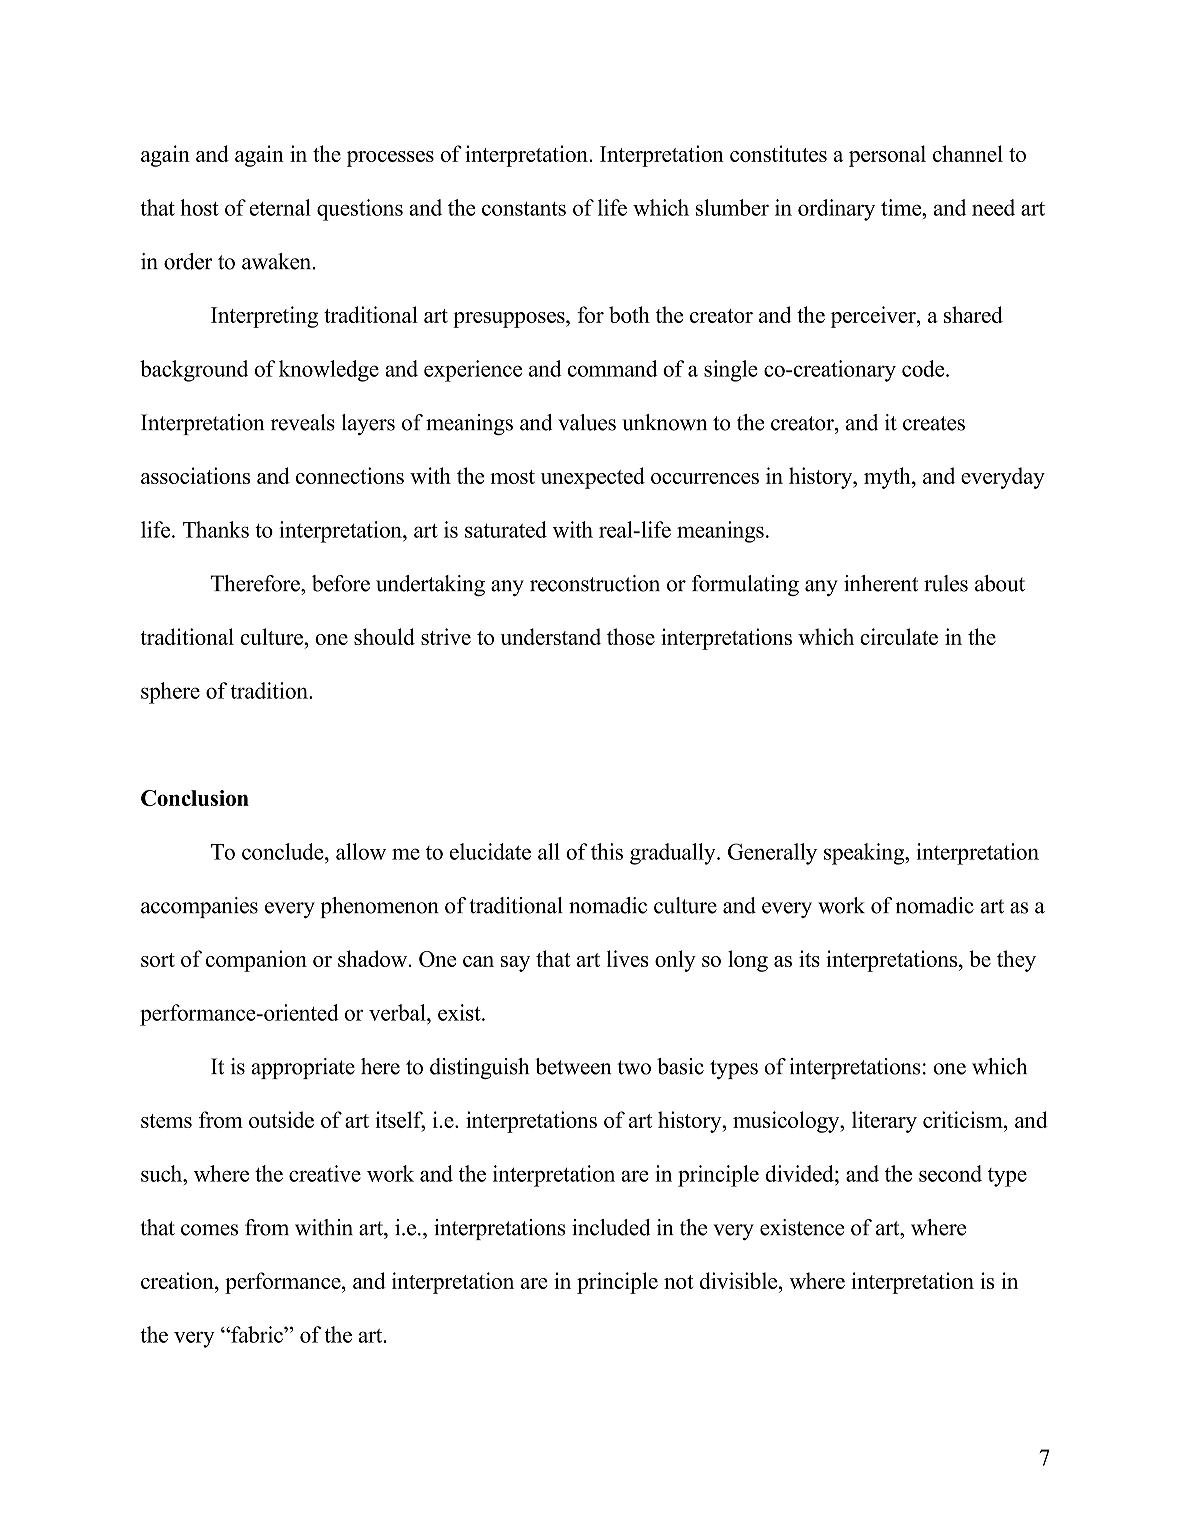 The height and width of the screenshot is (1540, 1190). What do you see at coordinates (257, 1334) in the screenshot?
I see `fabric` at bounding box center [257, 1334].
